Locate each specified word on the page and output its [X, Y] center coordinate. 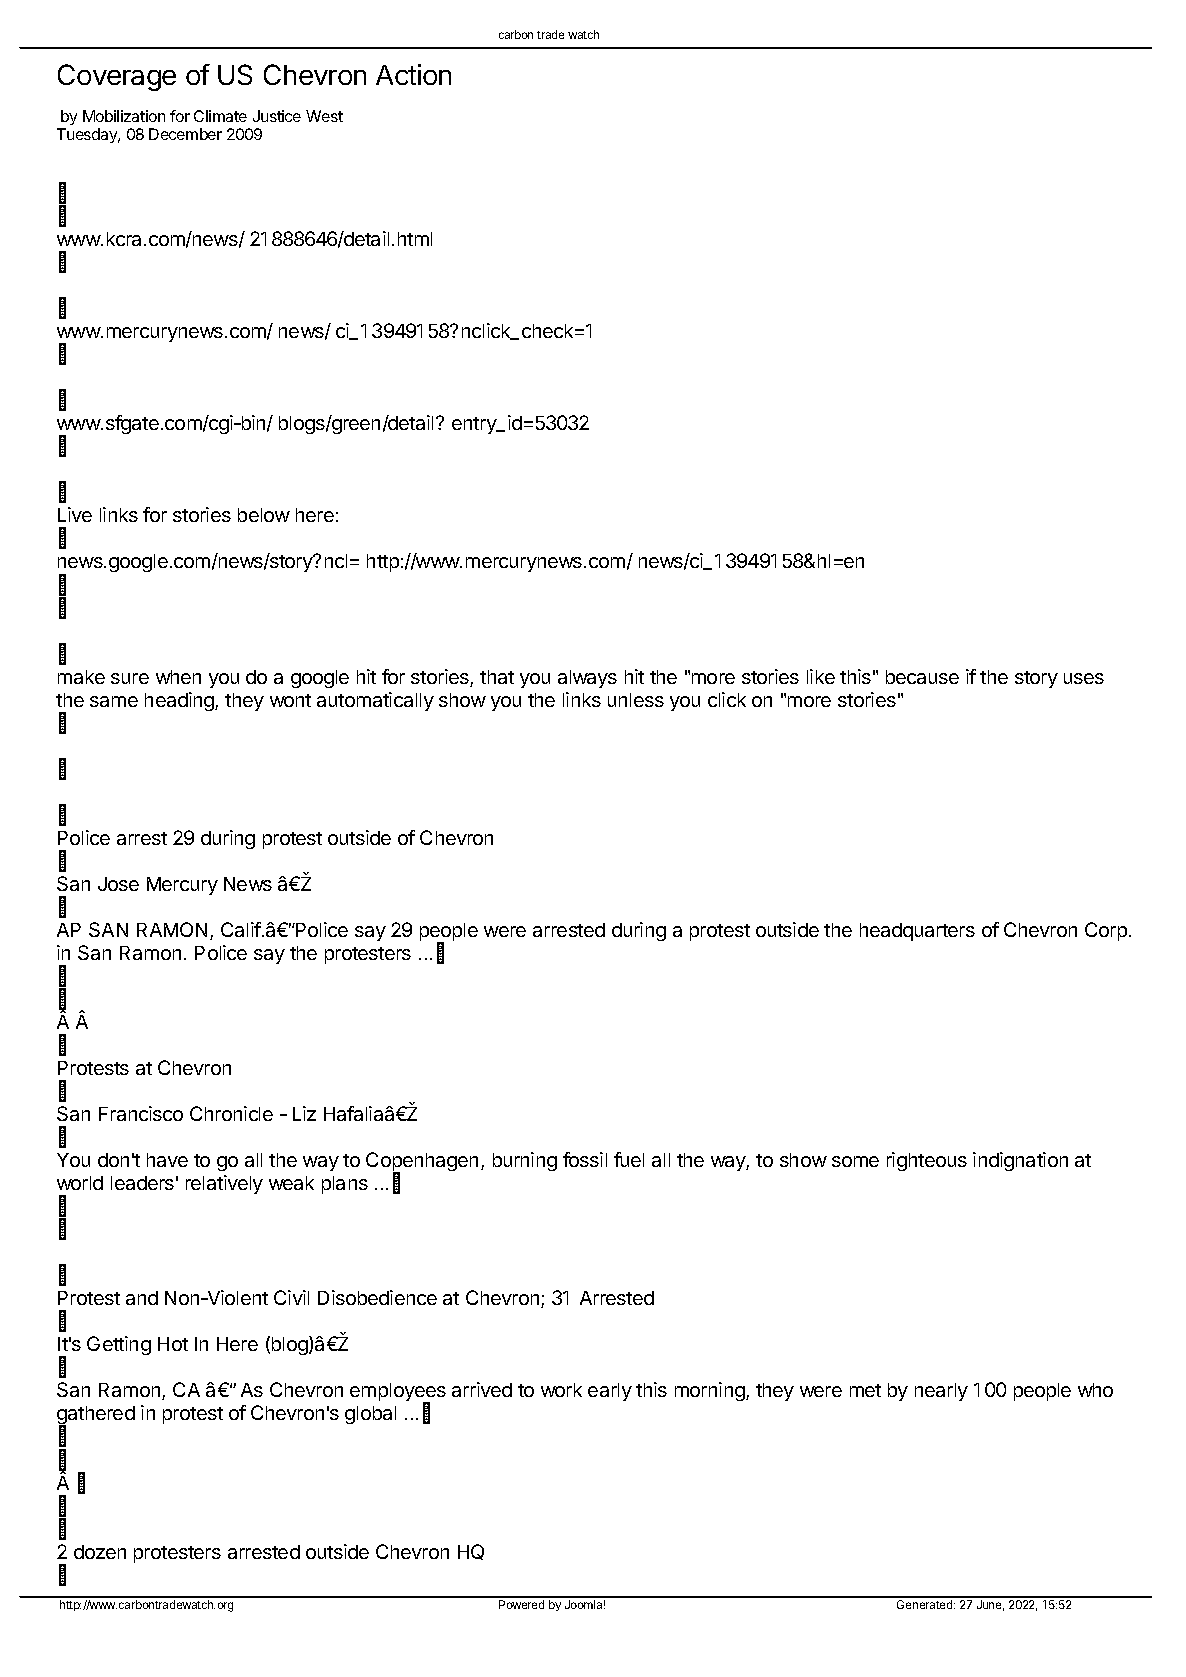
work [561, 1390]
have [167, 1160]
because [922, 677]
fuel [629, 1159]
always [587, 679]
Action [413, 74]
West [324, 116]
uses [1084, 678]
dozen [100, 1552]
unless [636, 700]
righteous [927, 1161]
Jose [118, 884]
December [185, 134]
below [264, 515]
